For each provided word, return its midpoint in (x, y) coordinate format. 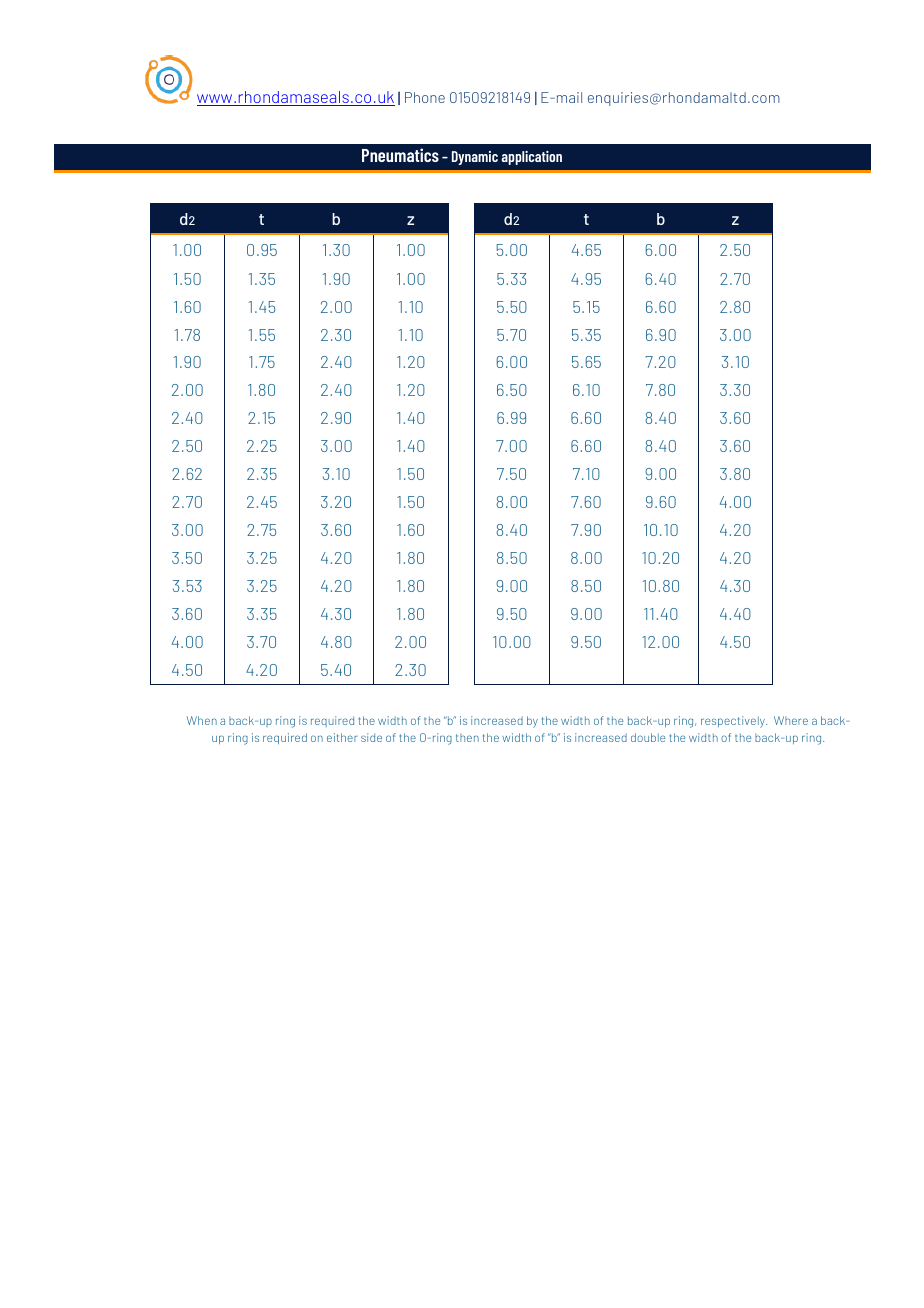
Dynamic (475, 158)
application (531, 158)
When (202, 720)
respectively (734, 722)
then (467, 738)
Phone (425, 97)
